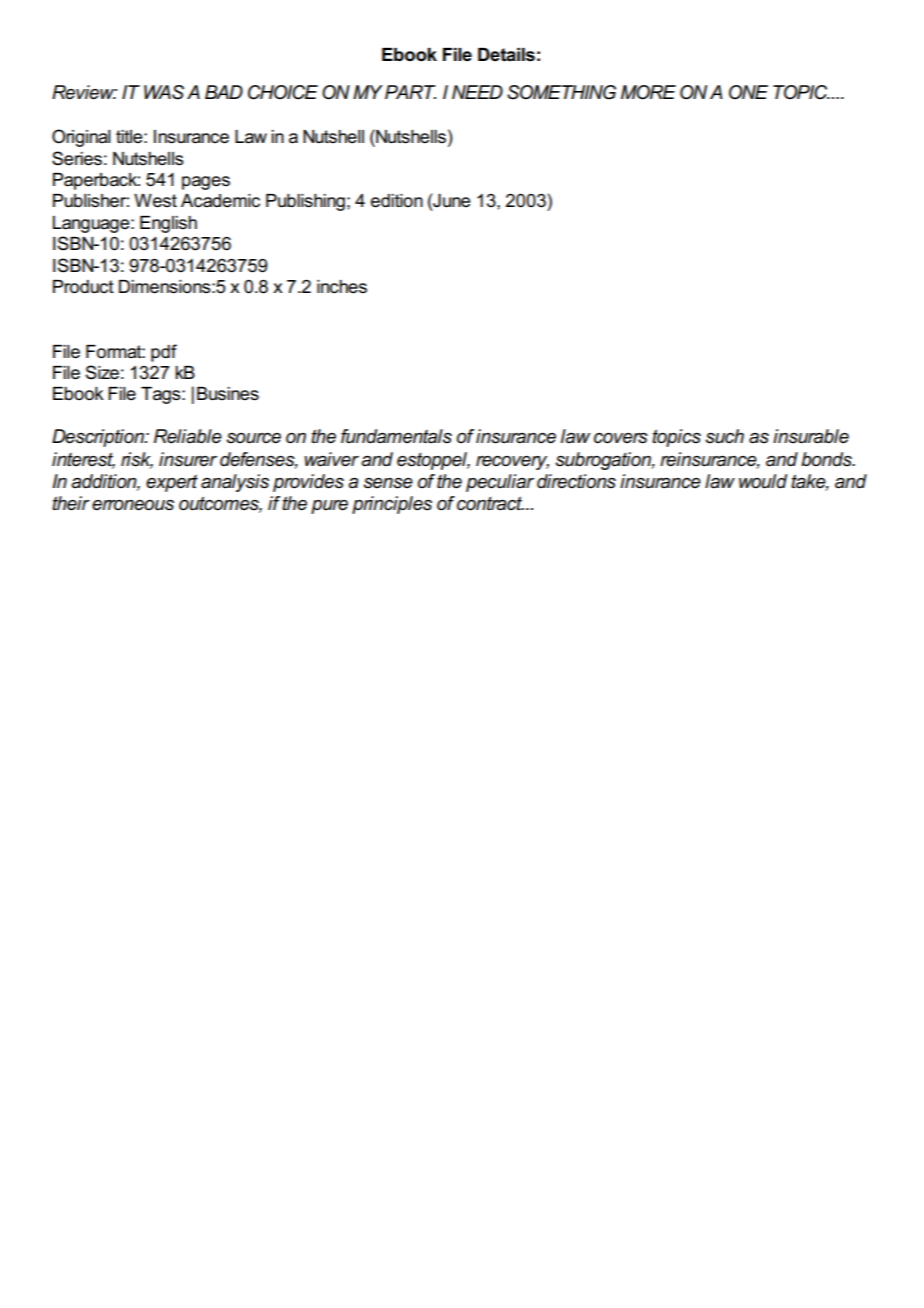  What do you see at coordinates (164, 92) in the document?
I see `WAS` at bounding box center [164, 92].
